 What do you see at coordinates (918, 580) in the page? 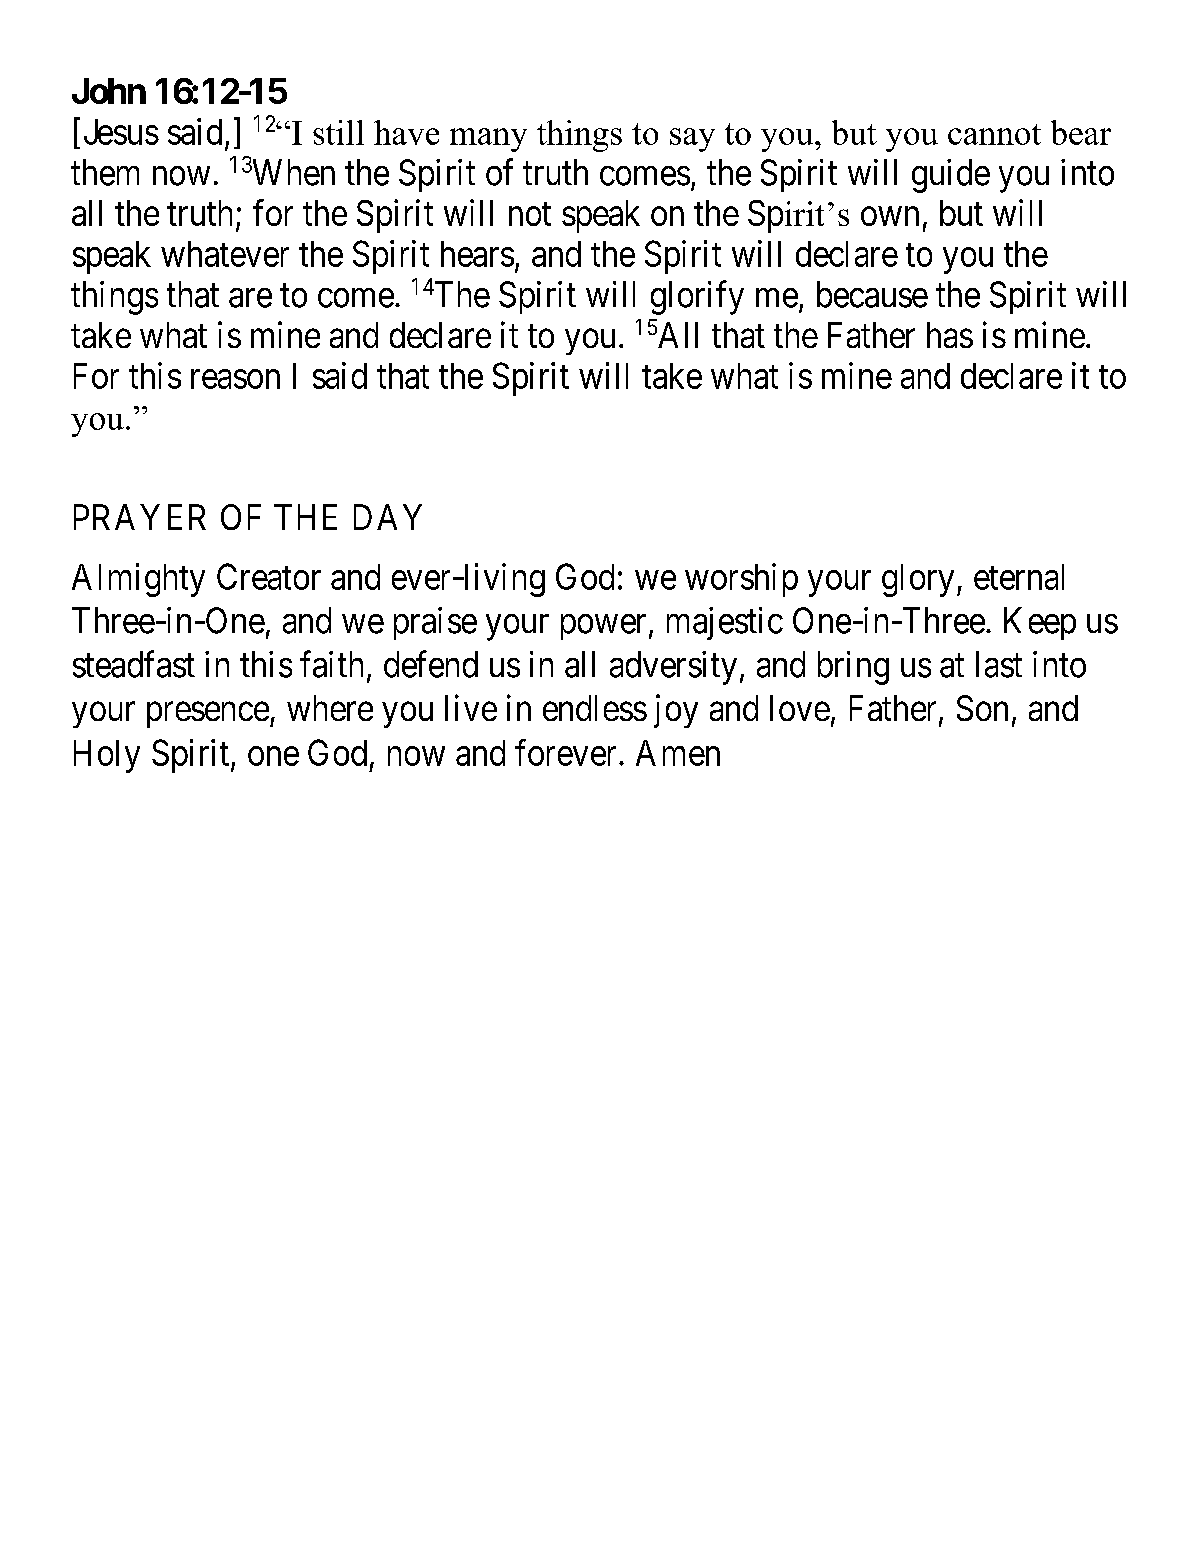
I see `glory` at bounding box center [918, 580].
